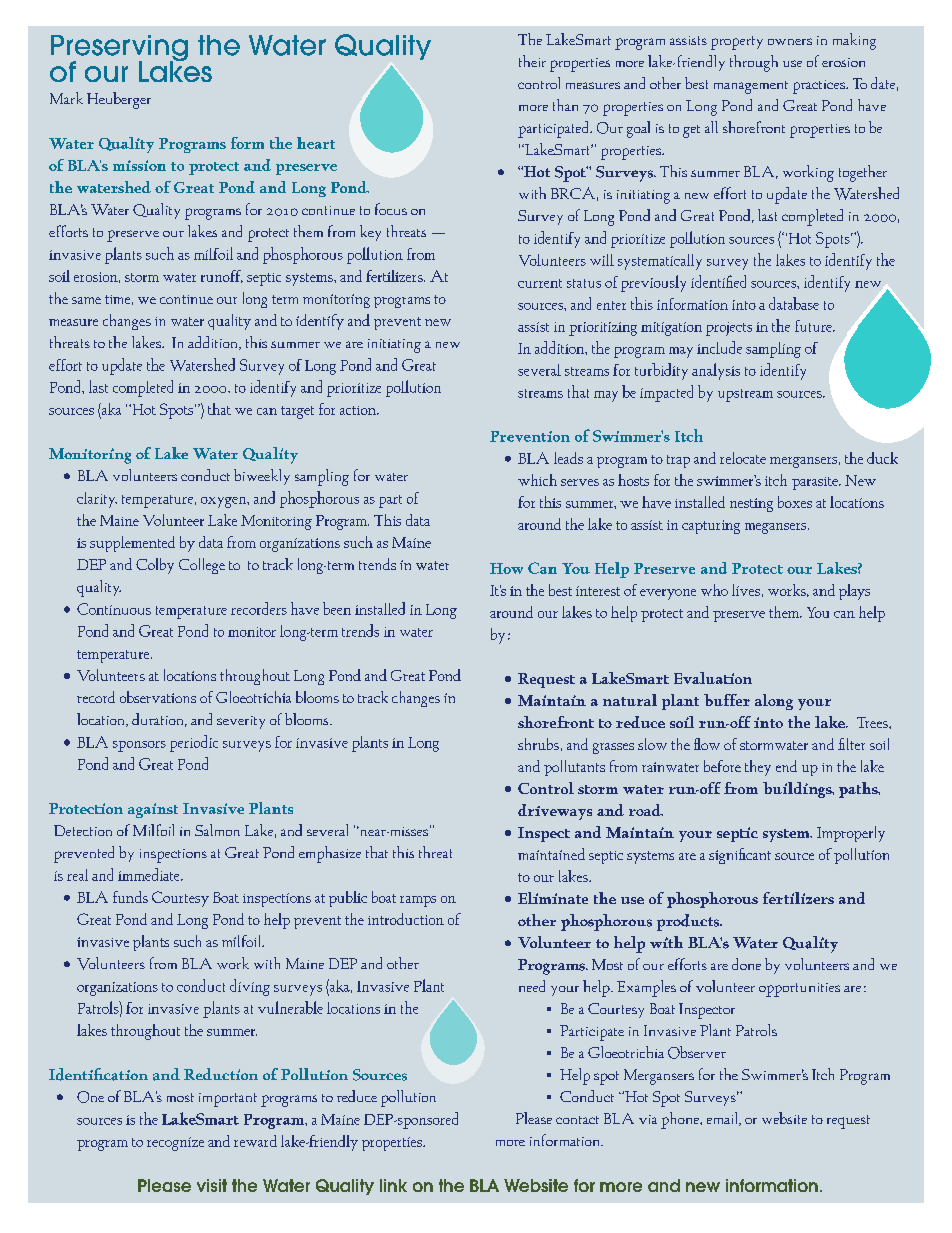 The image size is (952, 1233). Describe the element at coordinates (723, 1119) in the screenshot. I see `email` at that location.
